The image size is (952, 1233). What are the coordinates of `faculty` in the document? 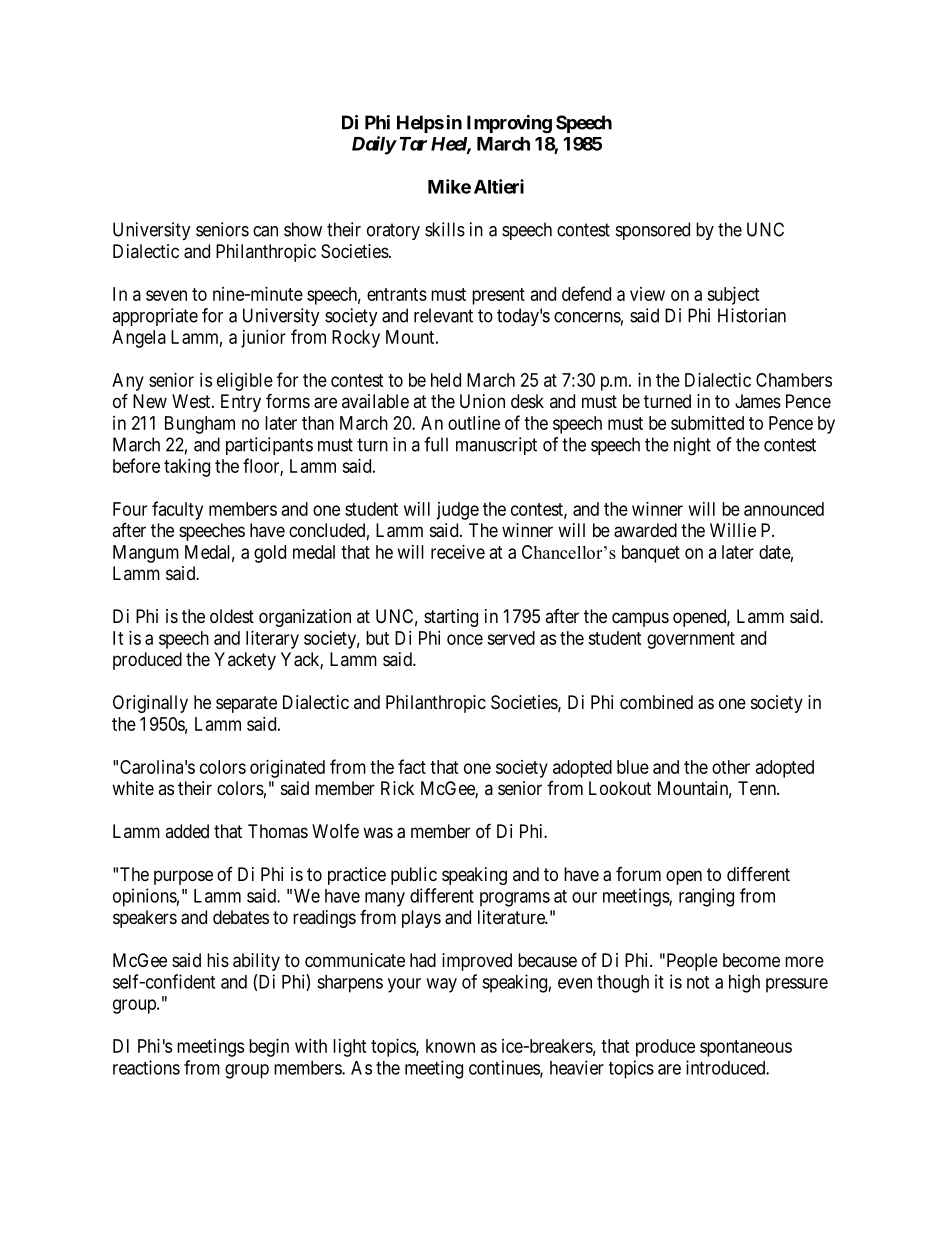 It's located at (177, 510).
